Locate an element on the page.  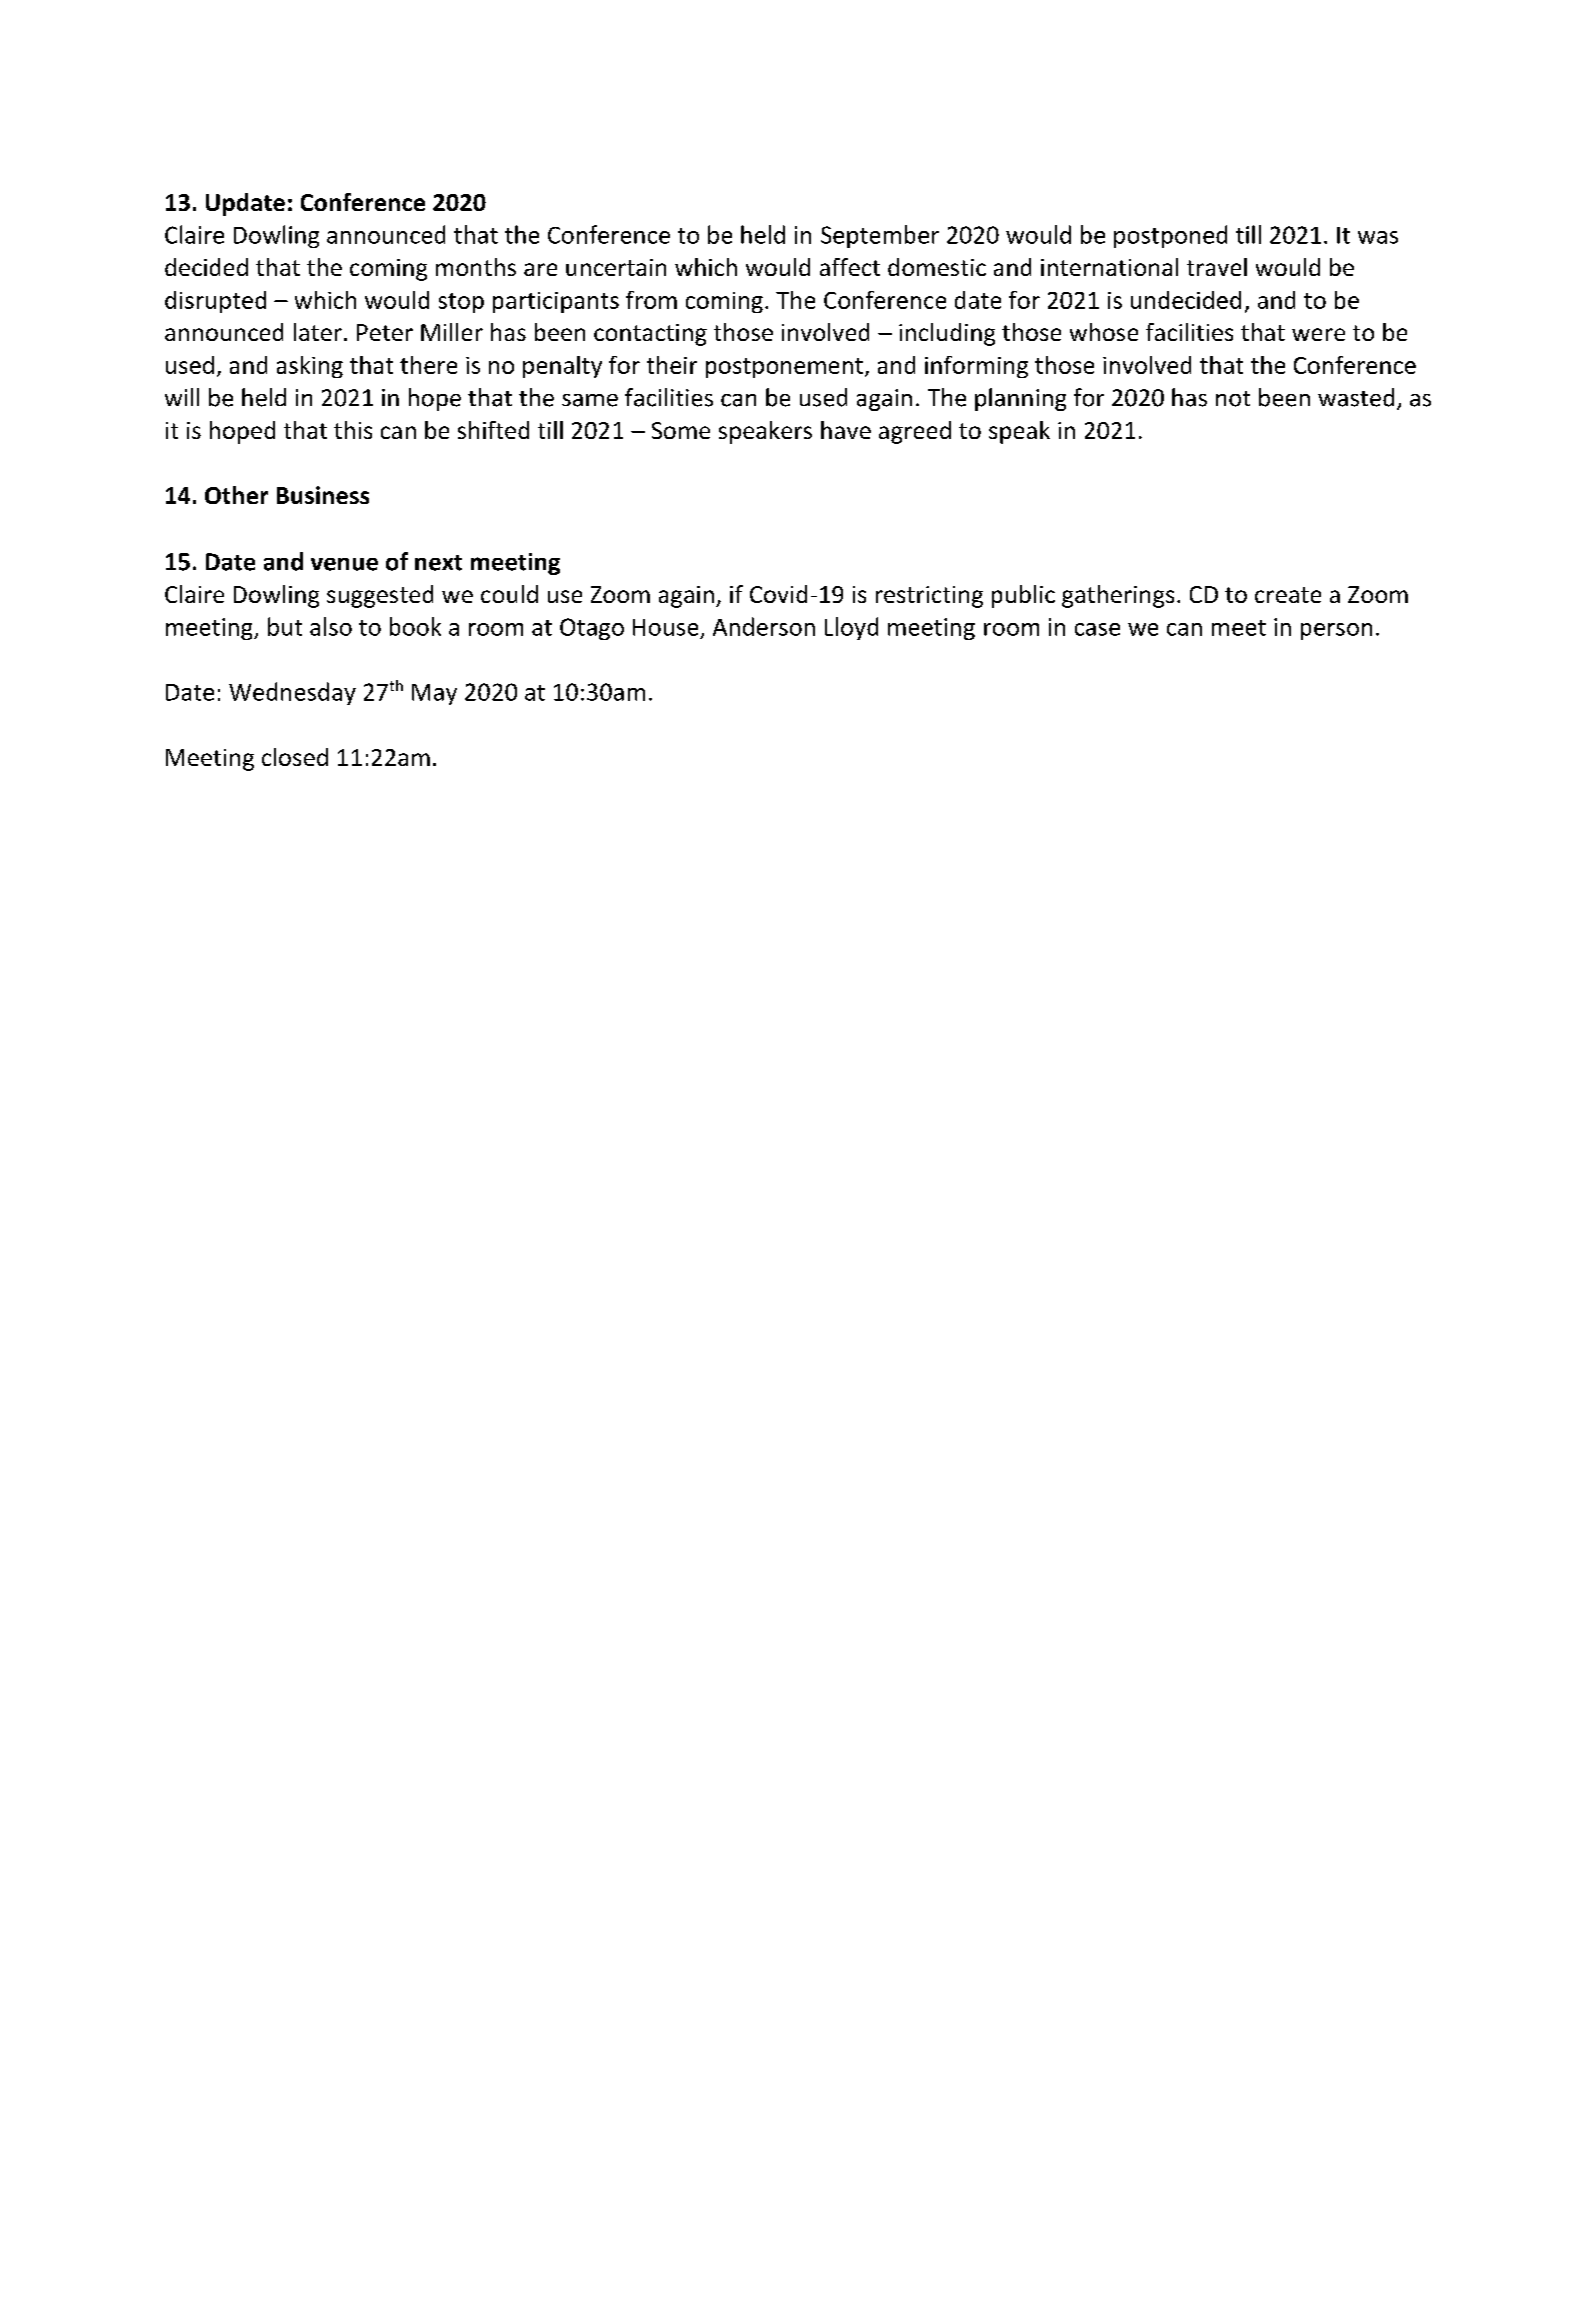
months is located at coordinates (476, 267).
